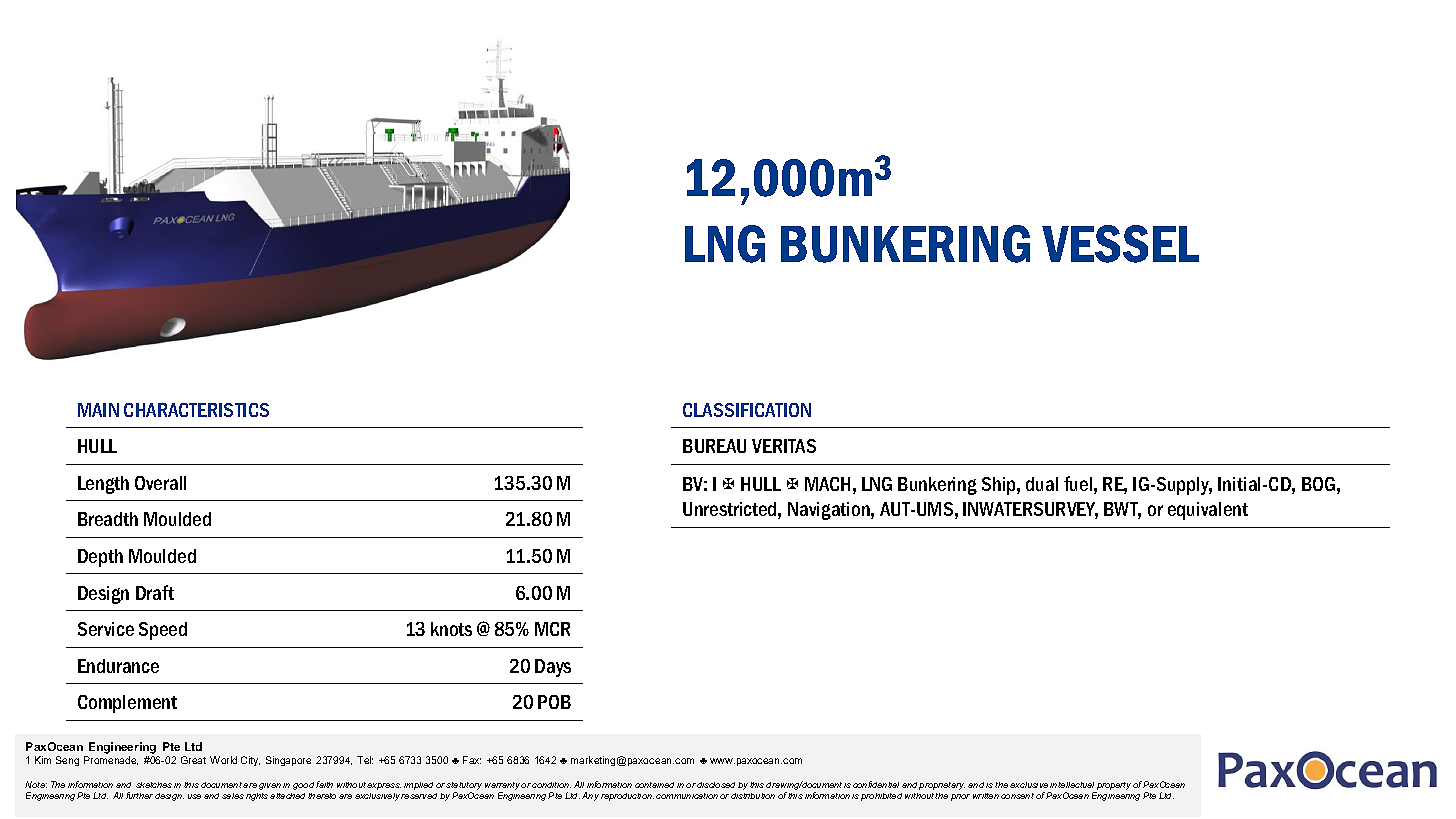 This page has width=1456, height=819. What do you see at coordinates (654, 785) in the page?
I see `contained` at bounding box center [654, 785].
